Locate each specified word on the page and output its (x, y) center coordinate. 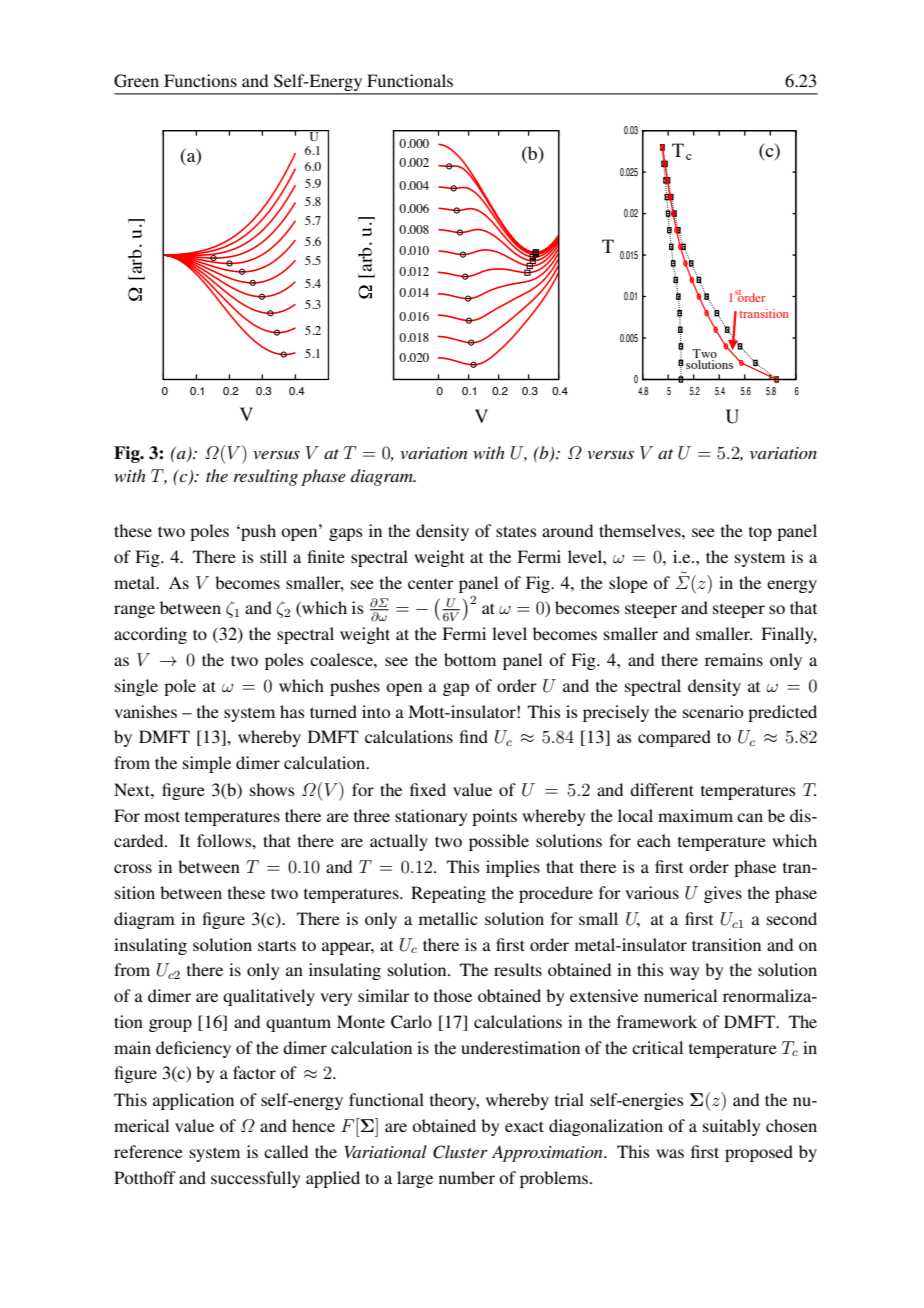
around (567, 530)
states (516, 531)
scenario (713, 711)
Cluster (460, 1152)
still (273, 556)
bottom (470, 659)
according (150, 635)
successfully (255, 1179)
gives (723, 894)
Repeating (448, 894)
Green (136, 81)
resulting (266, 477)
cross (133, 868)
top (760, 534)
